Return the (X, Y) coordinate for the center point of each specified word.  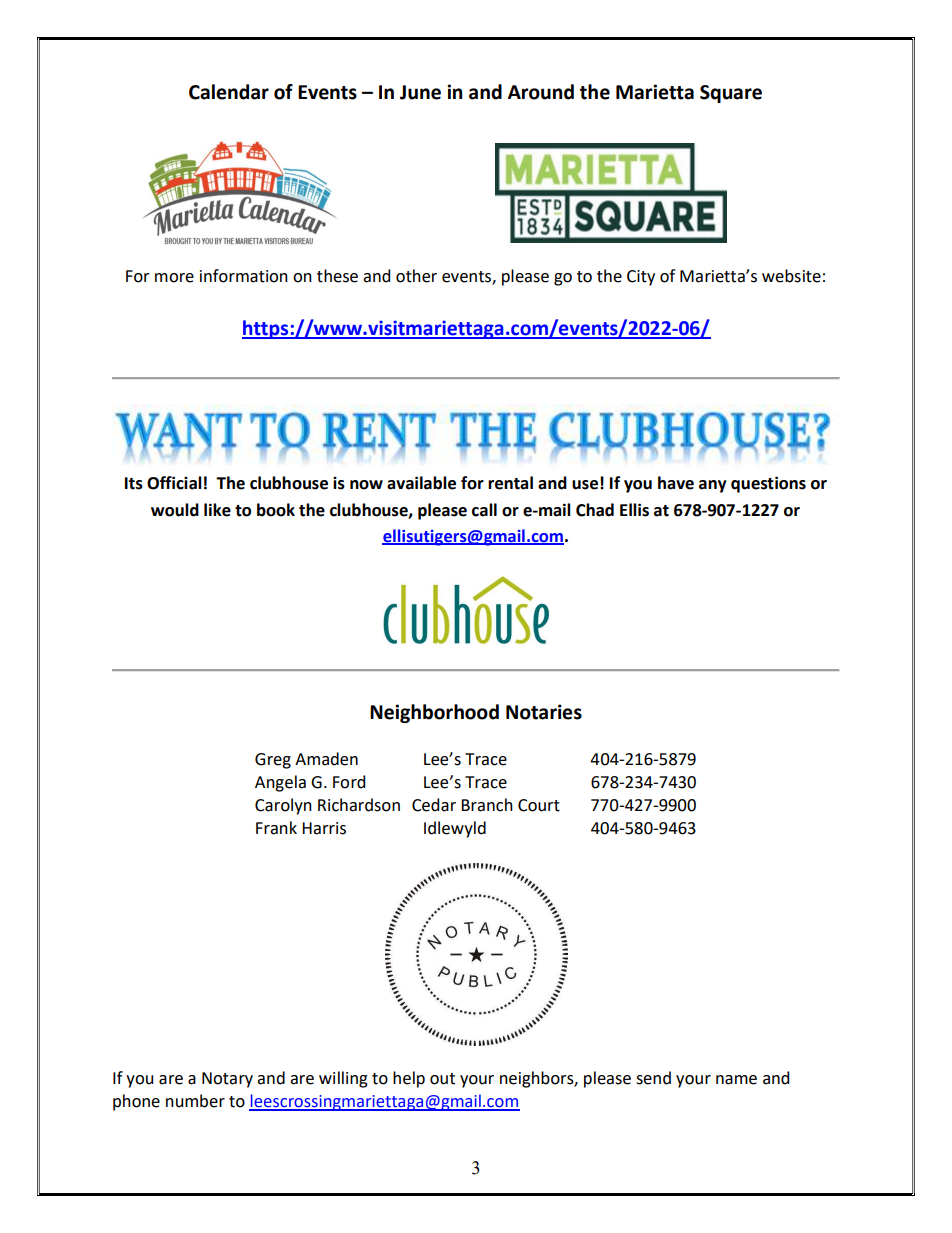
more (174, 278)
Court (539, 805)
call (484, 510)
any (713, 486)
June (420, 92)
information (244, 276)
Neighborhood (434, 713)
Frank (276, 828)
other (416, 276)
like (217, 510)
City (641, 278)
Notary (227, 1080)
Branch (487, 805)
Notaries (544, 712)
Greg (273, 761)
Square (731, 94)
